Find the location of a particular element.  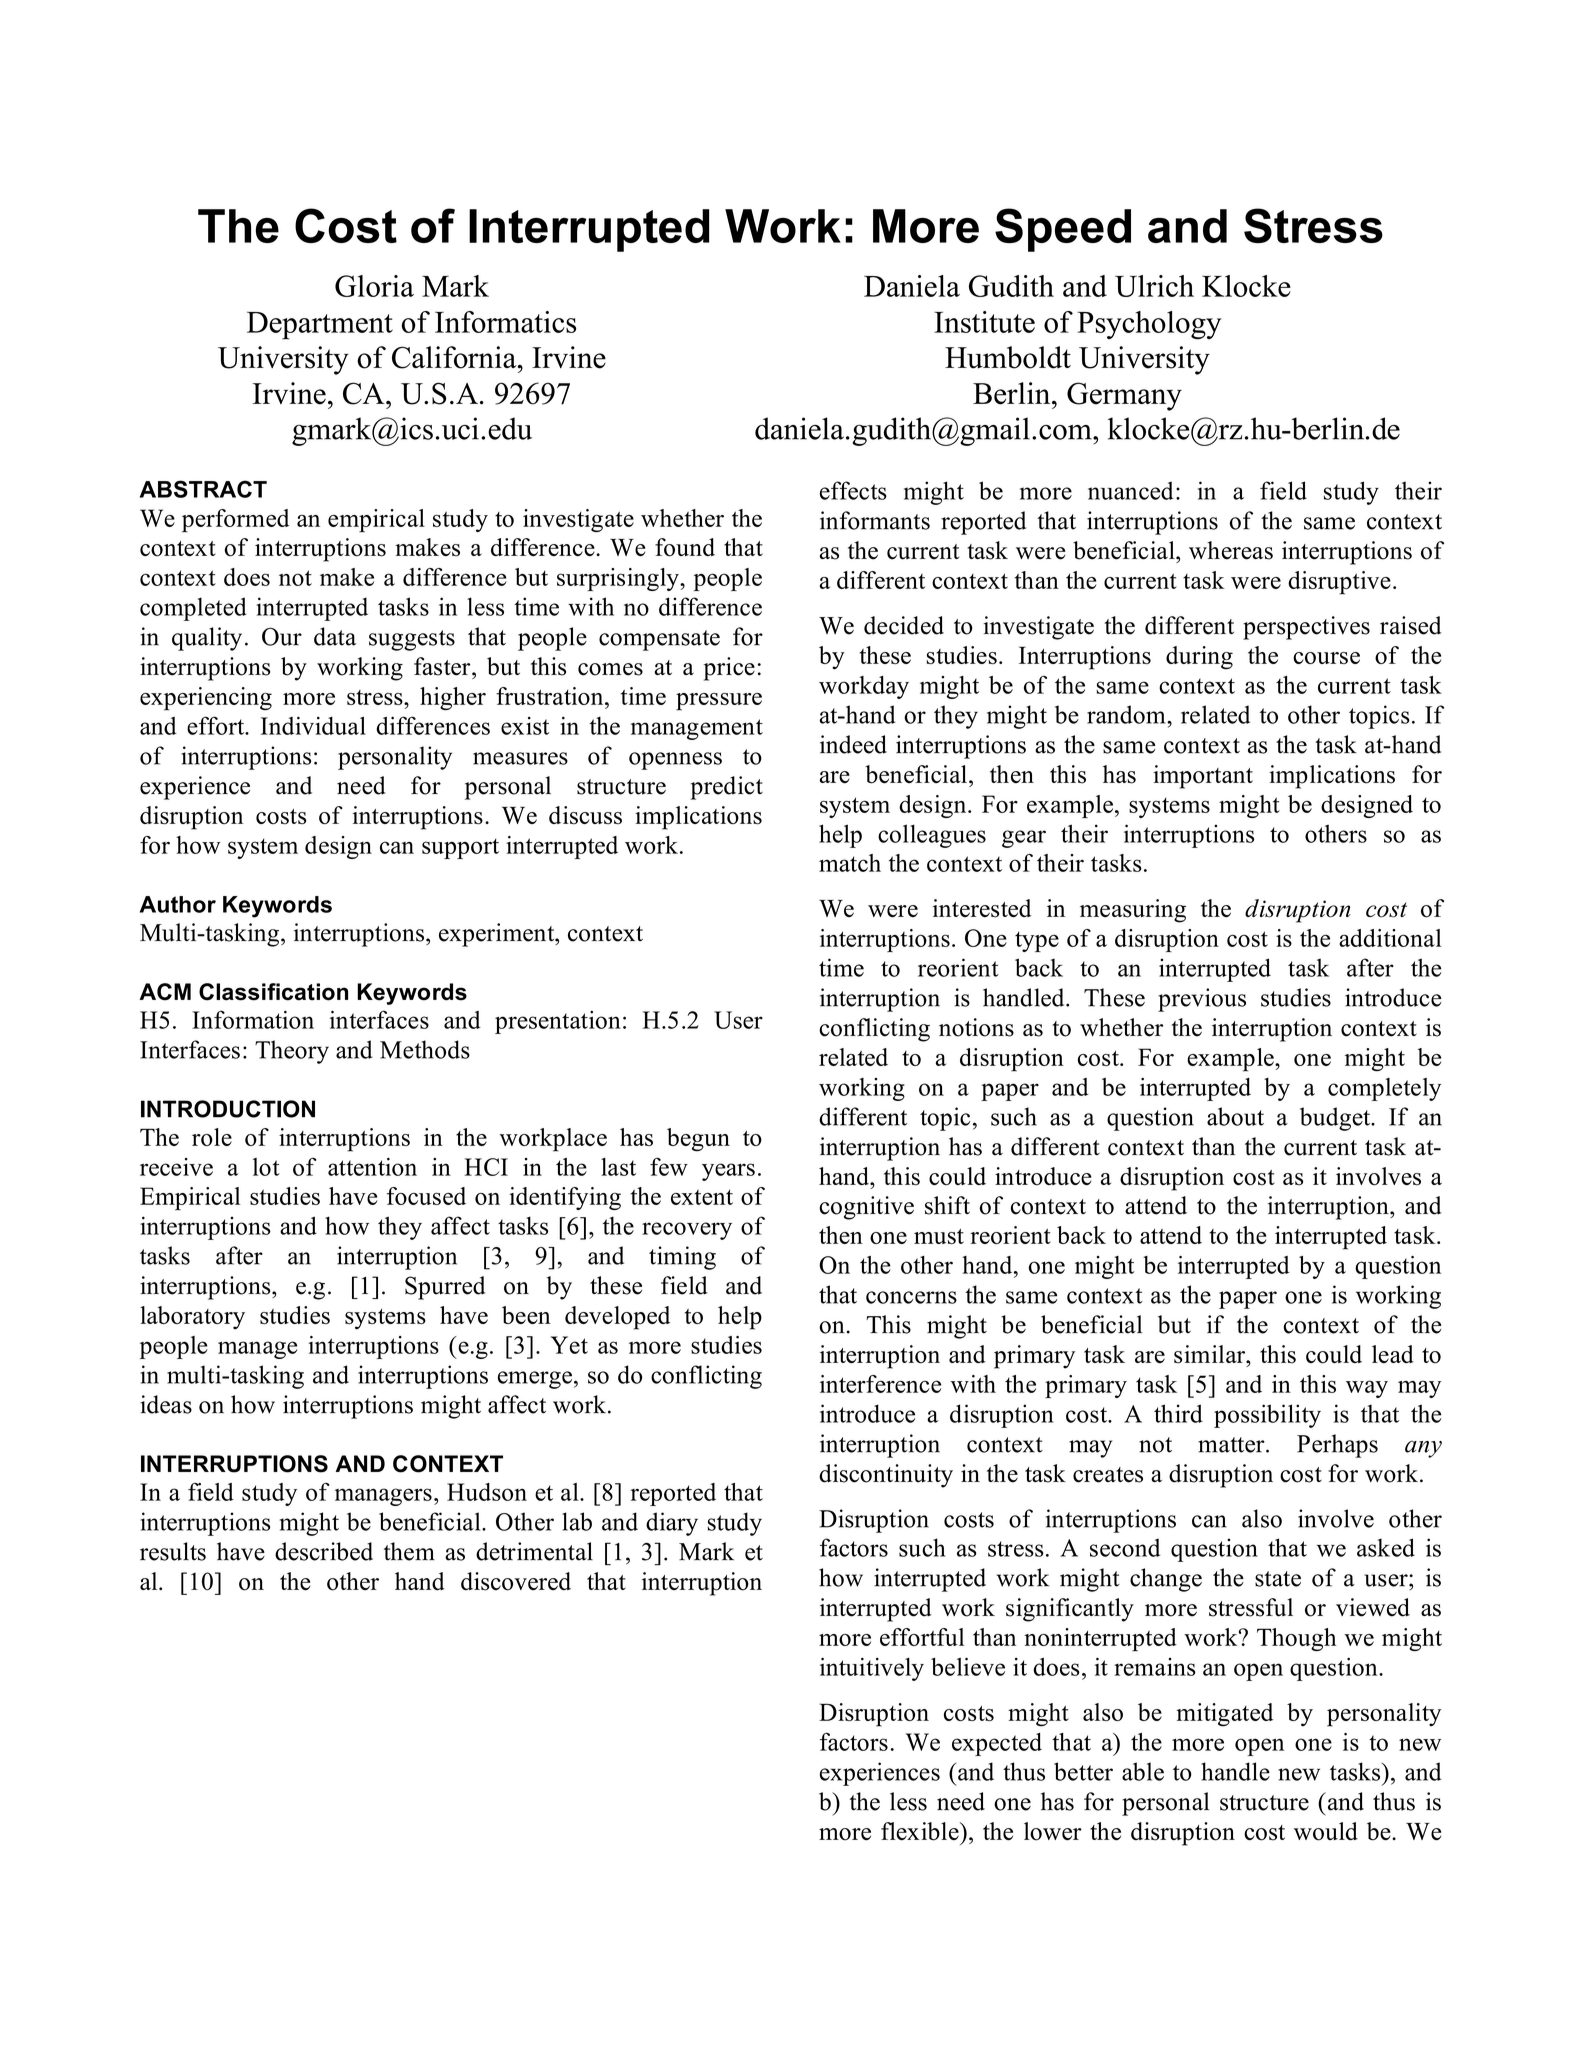

possibility is located at coordinates (1267, 1416).
